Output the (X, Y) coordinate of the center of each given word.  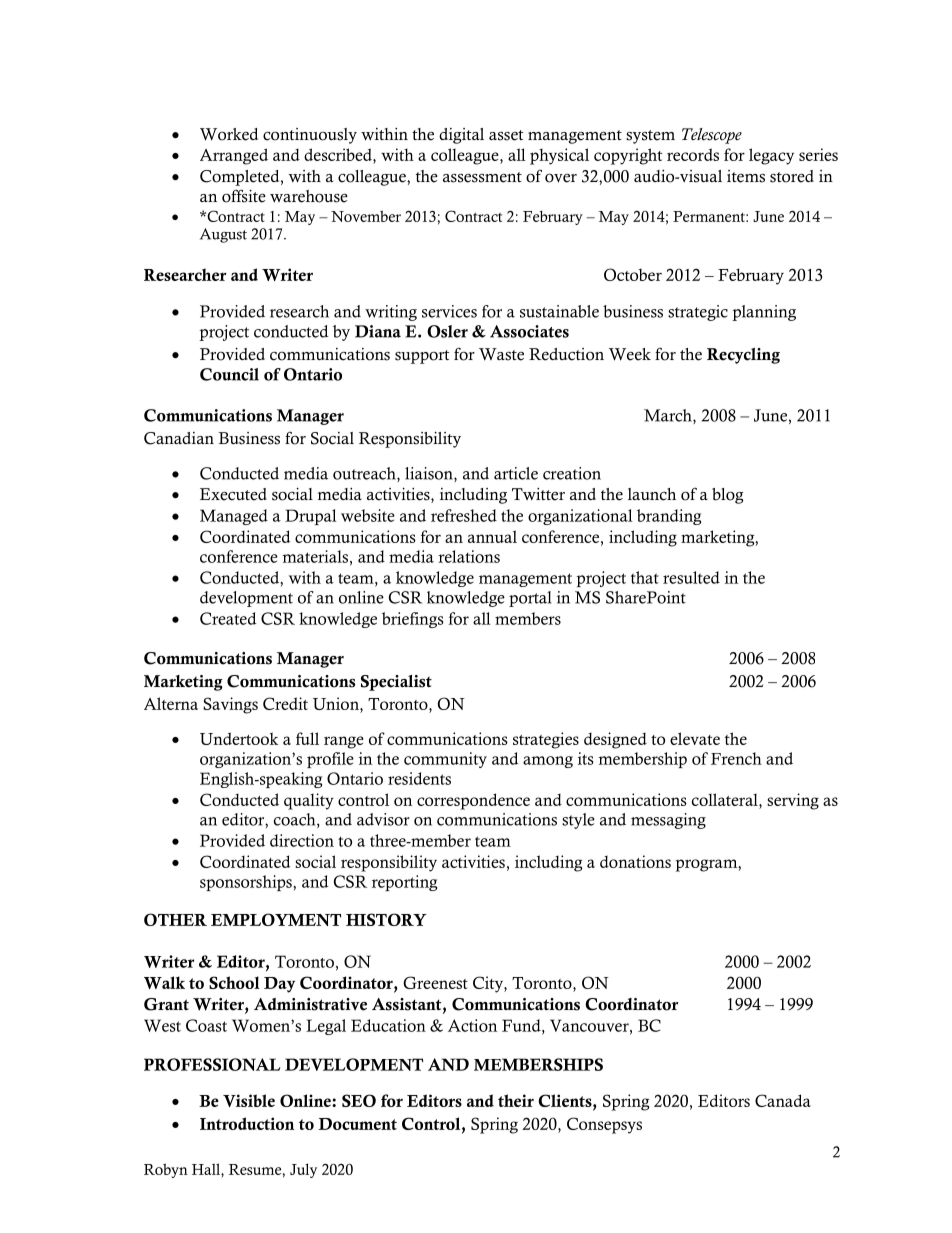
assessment (482, 177)
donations (635, 861)
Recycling (743, 356)
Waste (501, 354)
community (445, 760)
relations (469, 556)
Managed (234, 517)
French (736, 758)
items (746, 176)
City (489, 984)
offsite (244, 196)
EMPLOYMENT (276, 919)
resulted (691, 577)
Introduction (247, 1123)
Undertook (239, 738)
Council (229, 374)
